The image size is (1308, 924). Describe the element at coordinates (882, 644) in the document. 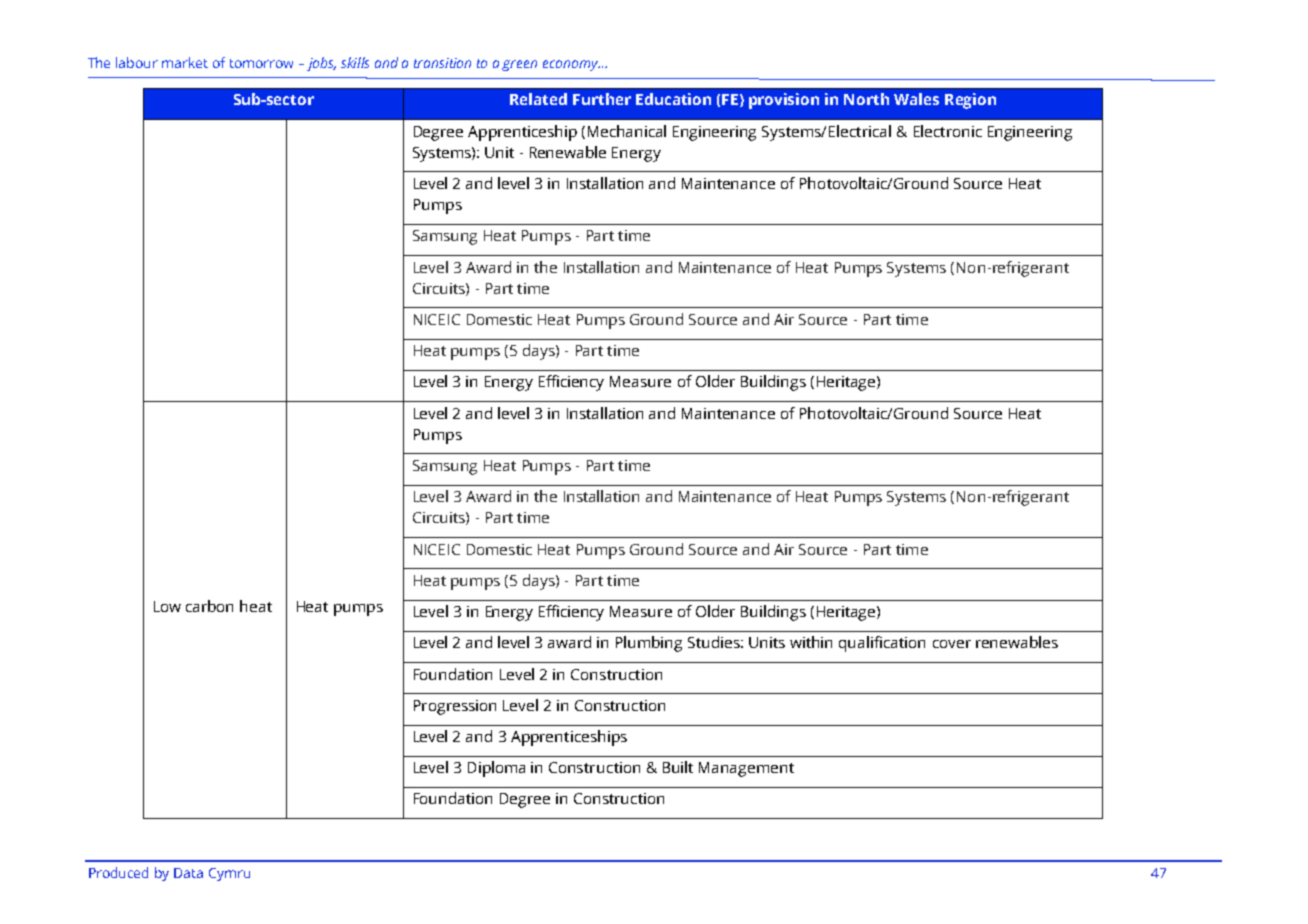

I see `qualification` at that location.
